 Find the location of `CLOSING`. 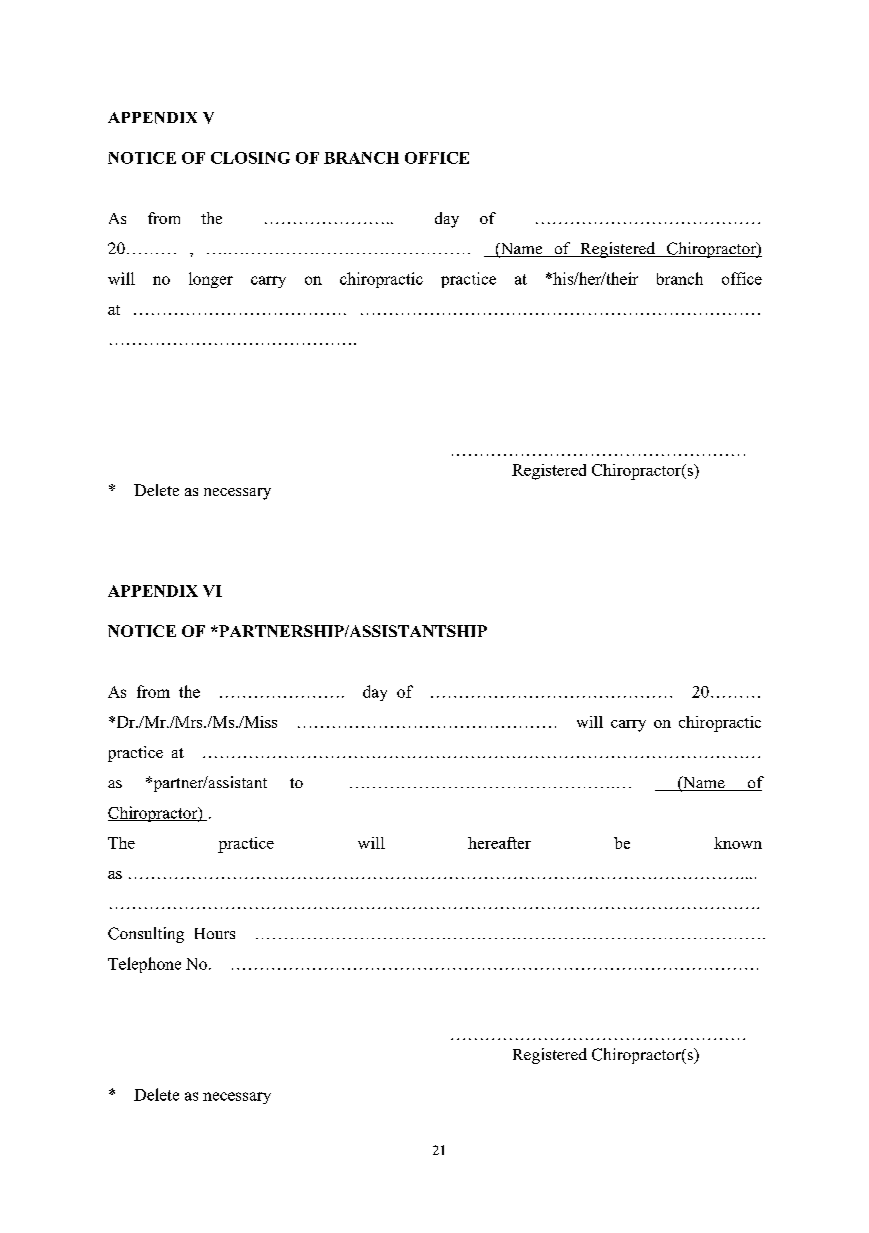

CLOSING is located at coordinates (250, 158).
